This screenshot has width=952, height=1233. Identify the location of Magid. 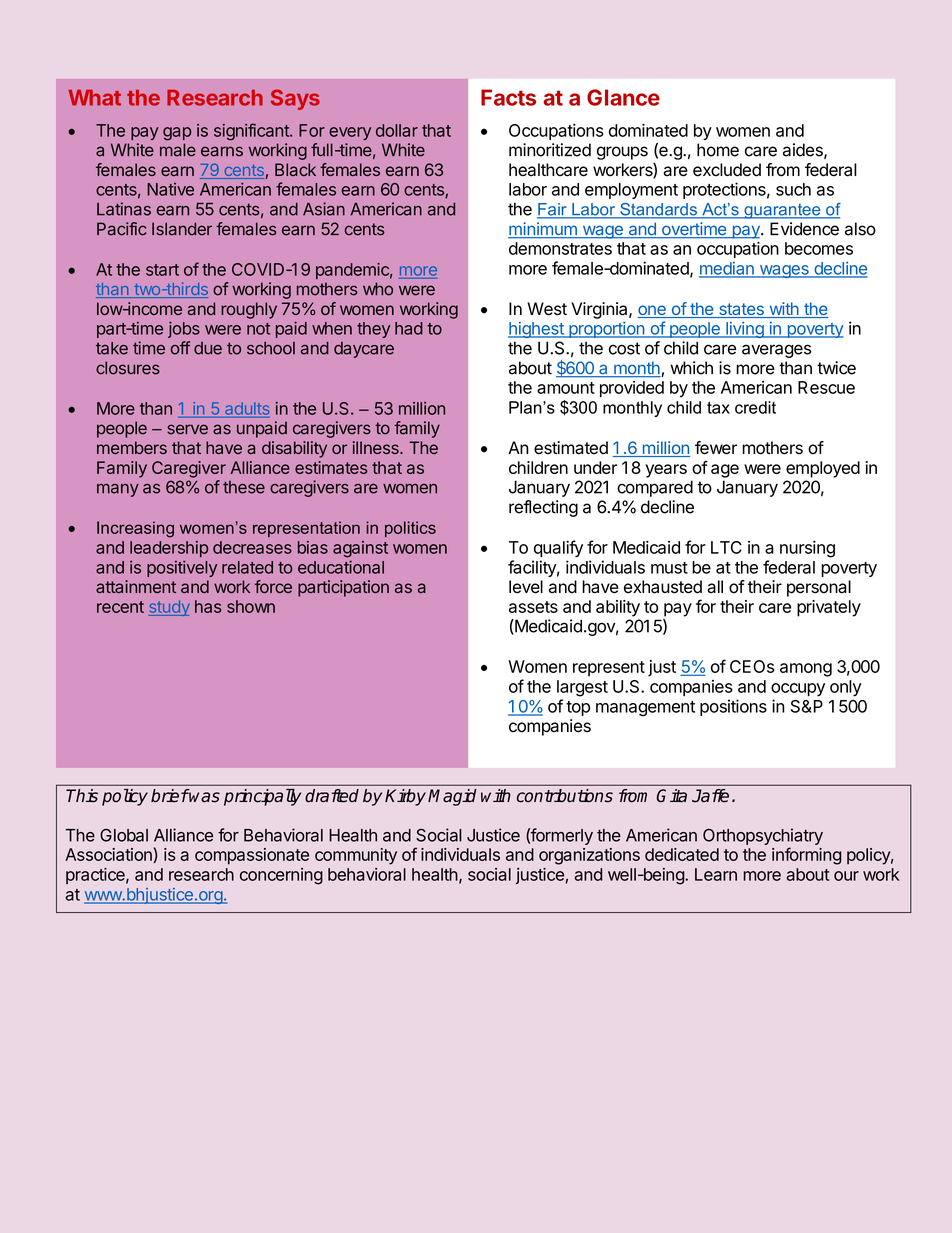
(452, 797).
